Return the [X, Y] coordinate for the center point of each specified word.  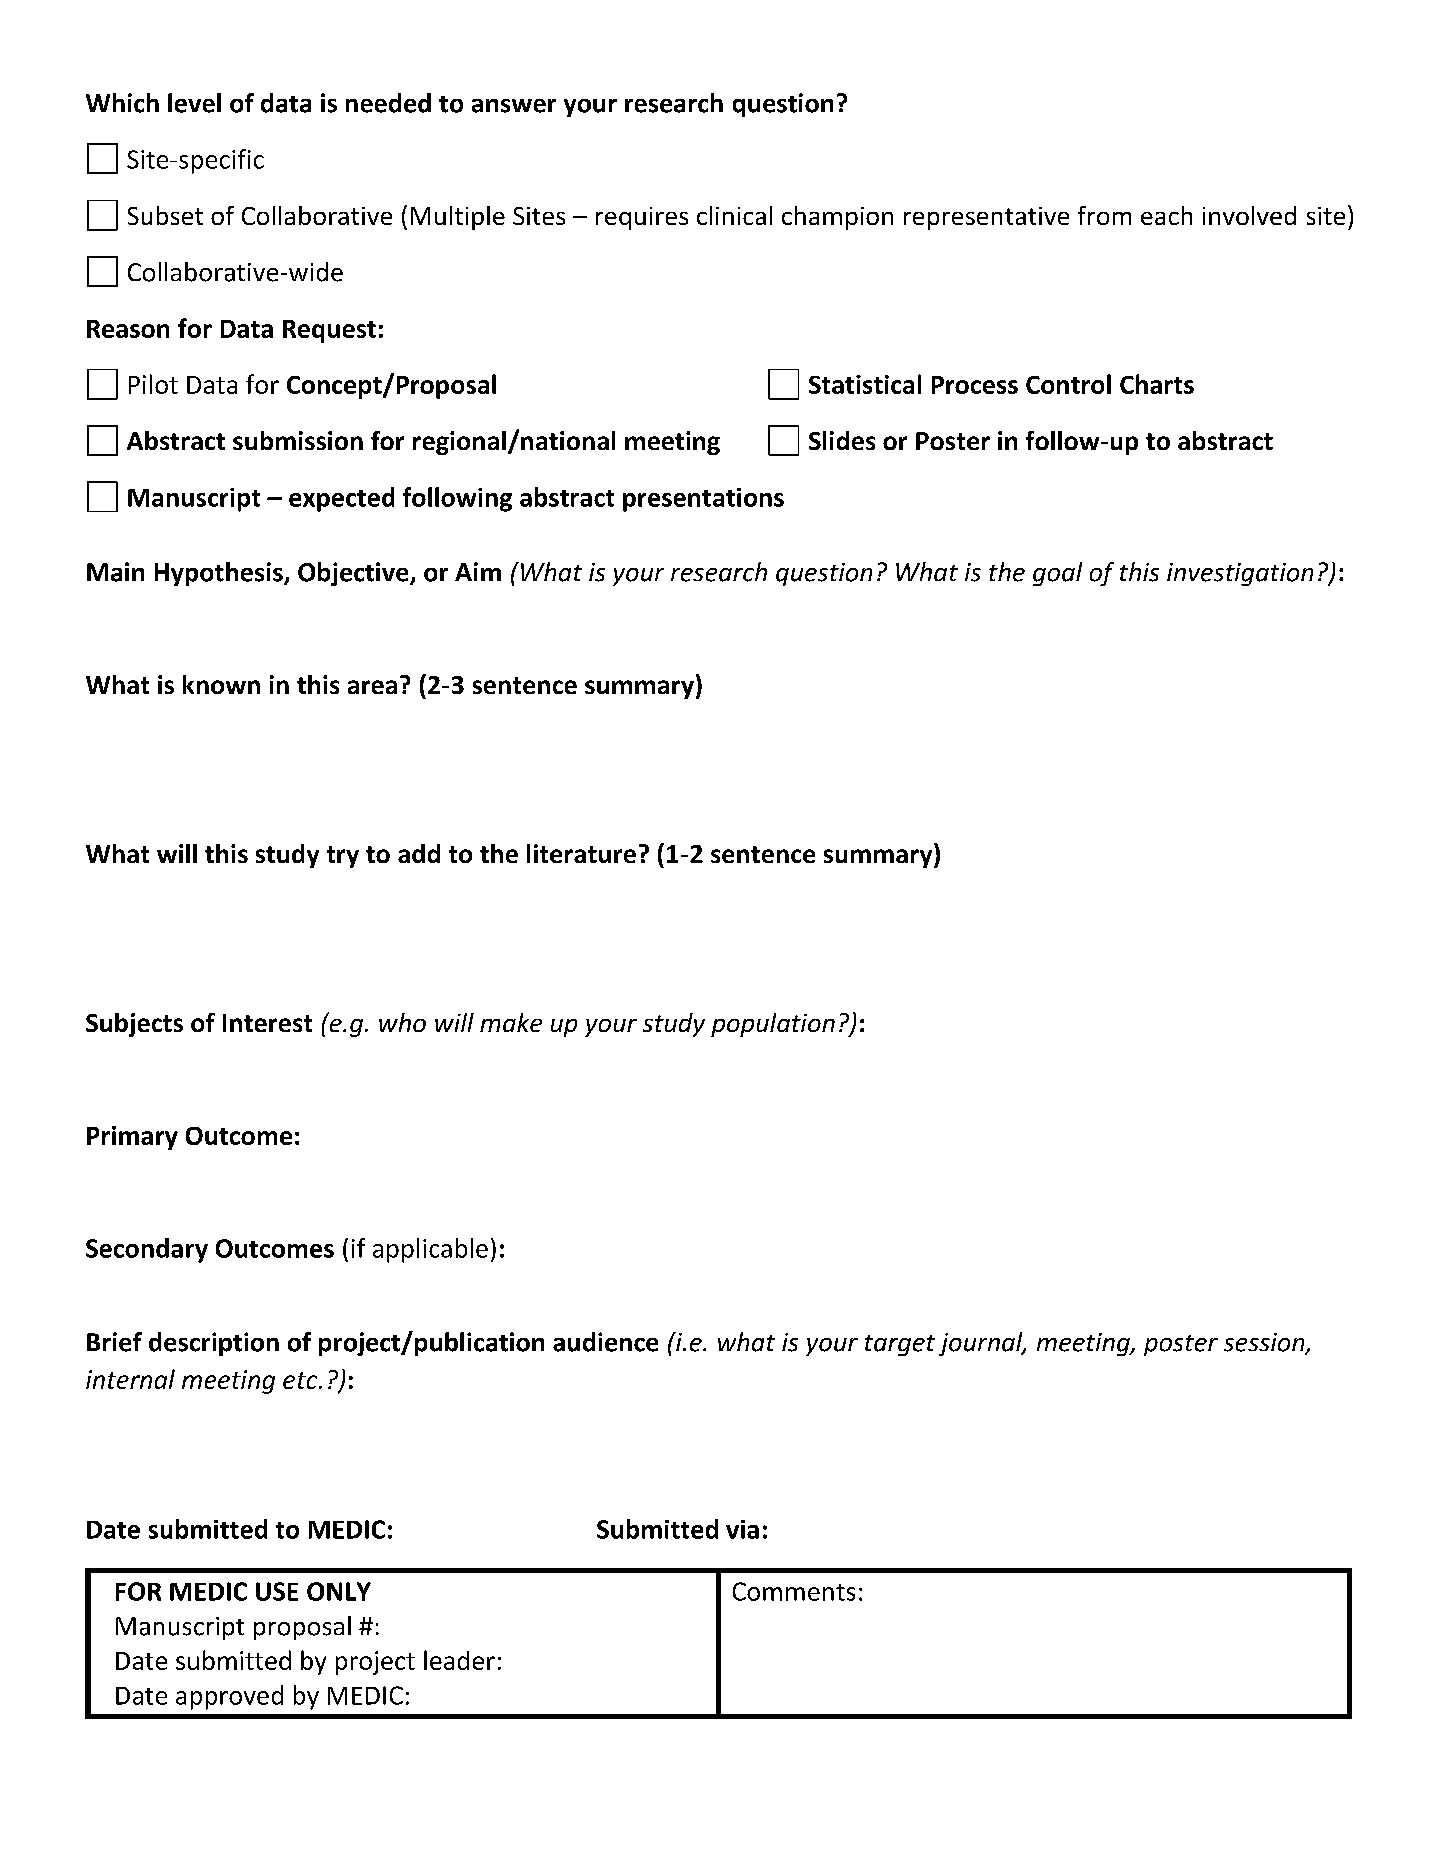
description [214, 1344]
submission [298, 440]
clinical [734, 215]
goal [1057, 574]
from [1104, 215]
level [194, 103]
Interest [267, 1023]
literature [581, 853]
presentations [703, 500]
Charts [1157, 384]
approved [229, 1697]
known [221, 684]
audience [605, 1342]
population [773, 1025]
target [900, 1345]
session [1265, 1343]
